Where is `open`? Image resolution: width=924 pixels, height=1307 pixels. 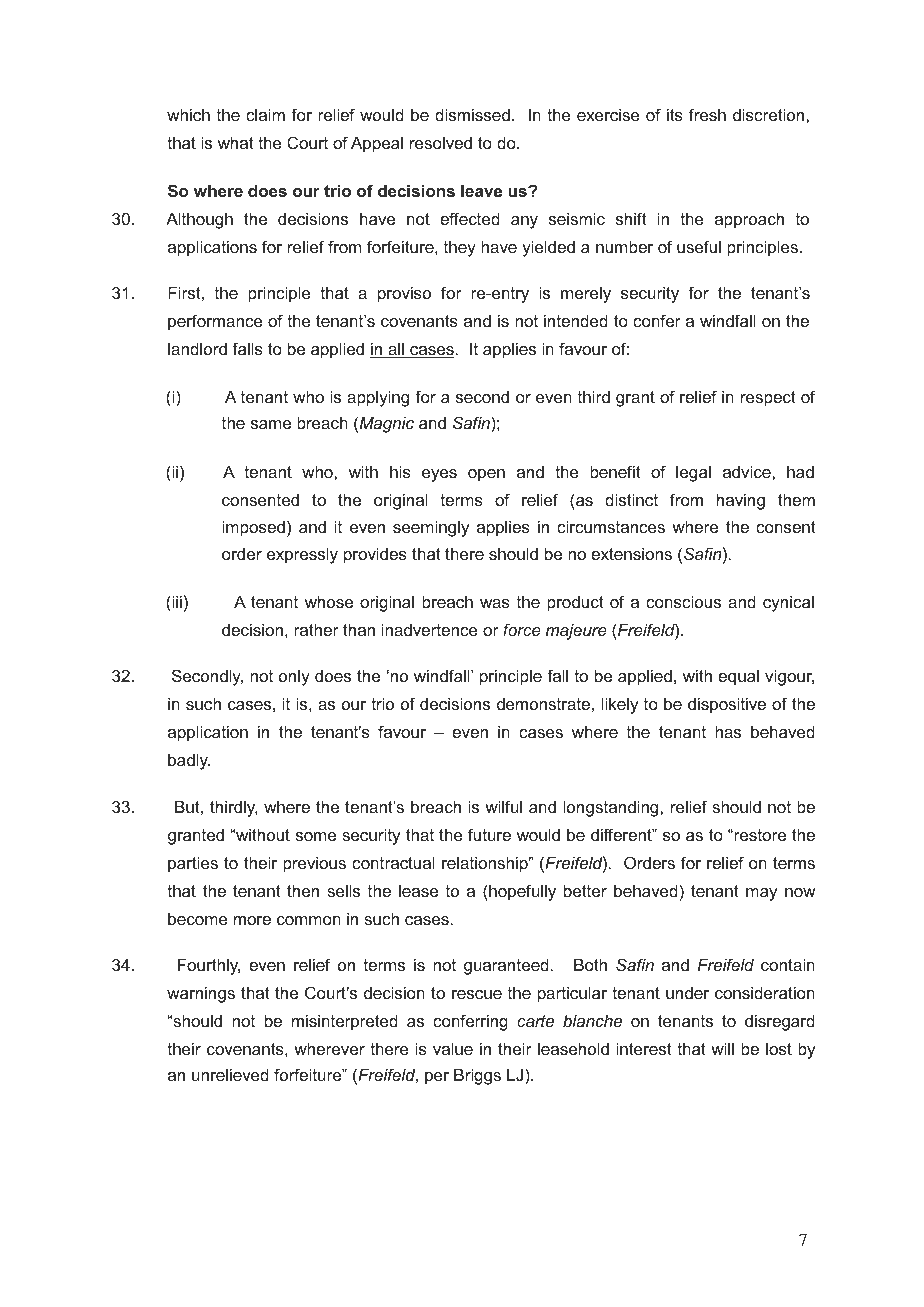
open is located at coordinates (486, 475).
